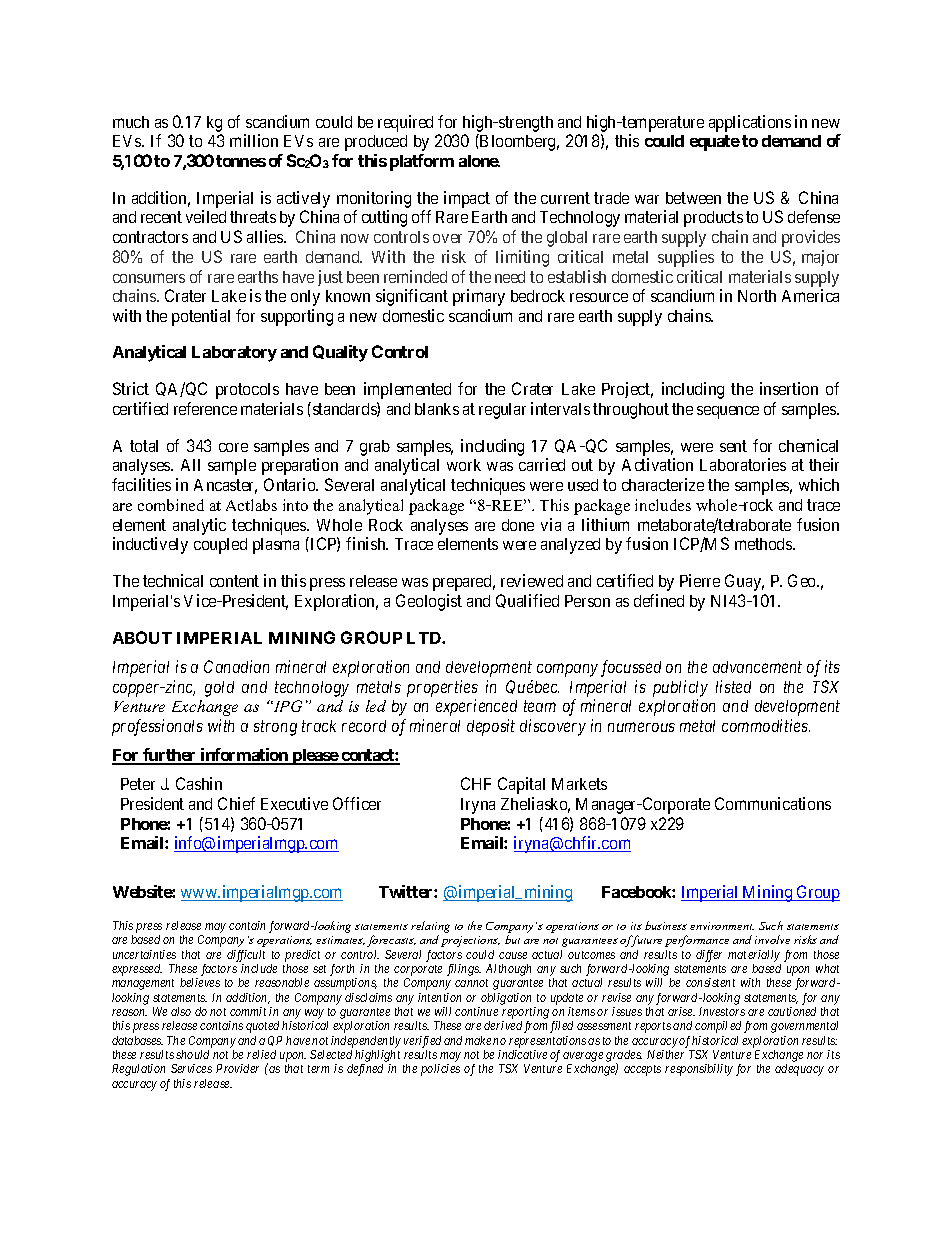 Image resolution: width=952 pixels, height=1233 pixels. What do you see at coordinates (192, 1054) in the document?
I see `should` at bounding box center [192, 1054].
